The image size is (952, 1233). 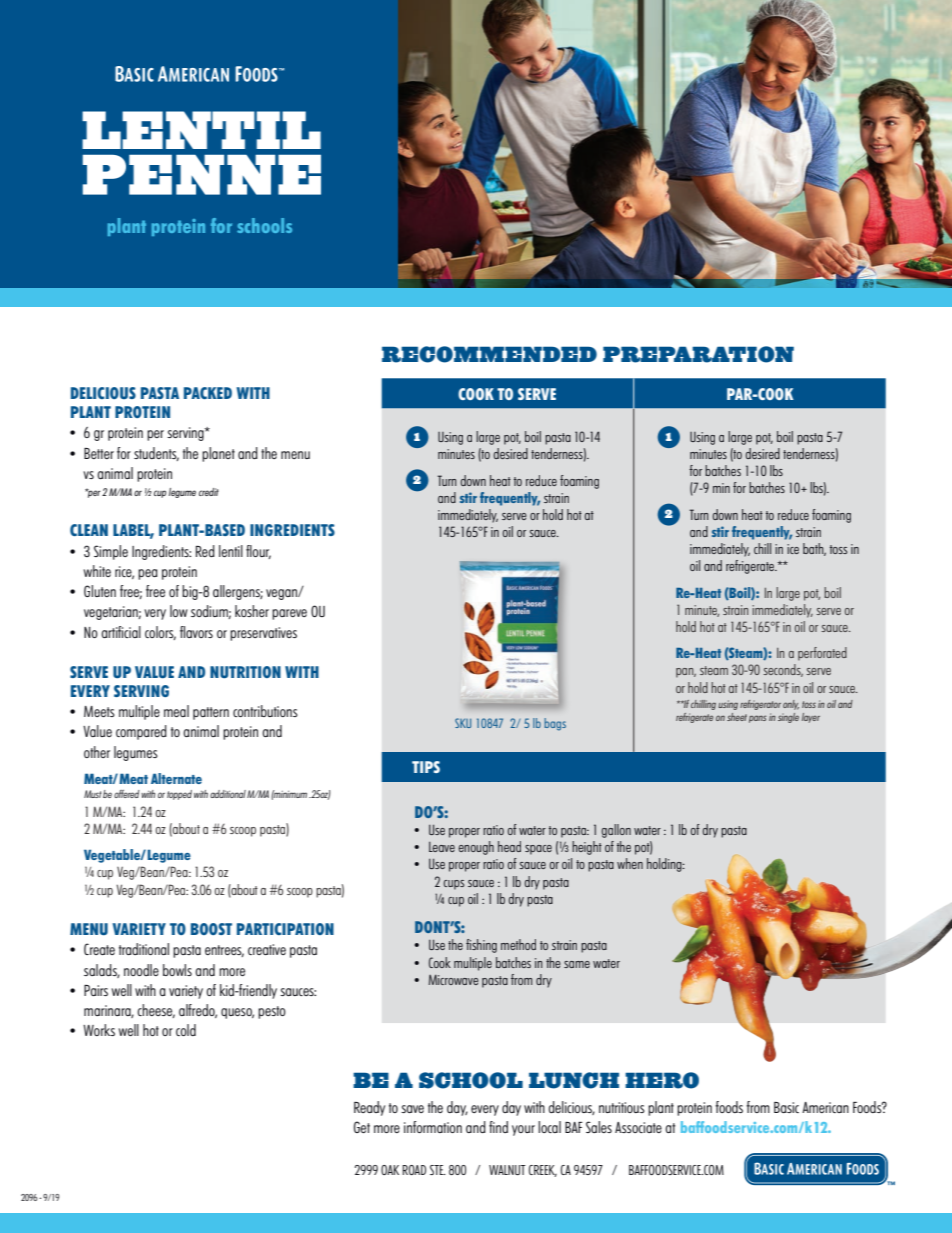 I want to click on PACKED, so click(x=208, y=393).
